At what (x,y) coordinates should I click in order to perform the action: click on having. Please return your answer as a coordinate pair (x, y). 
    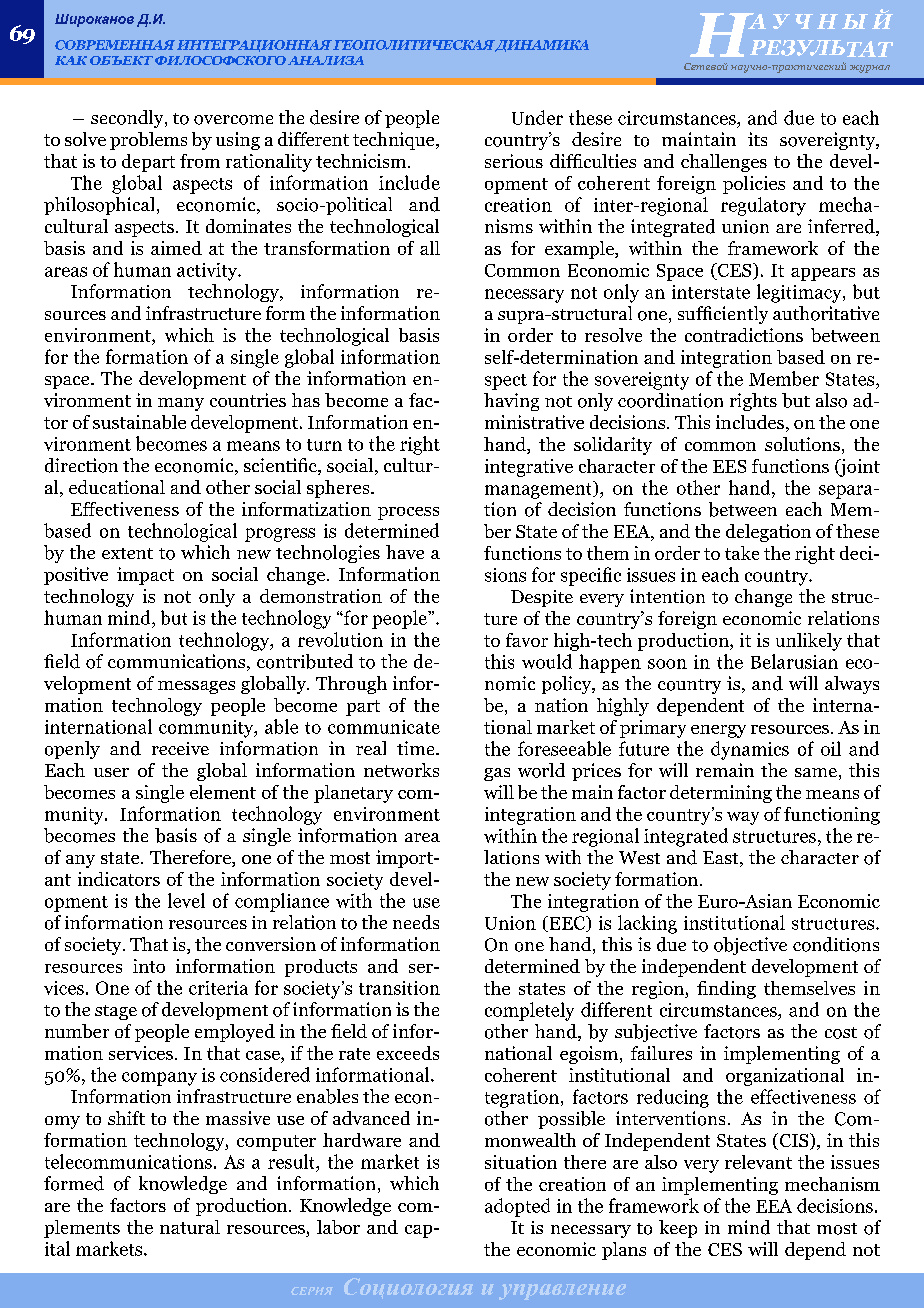
    Looking at the image, I should click on (511, 402).
